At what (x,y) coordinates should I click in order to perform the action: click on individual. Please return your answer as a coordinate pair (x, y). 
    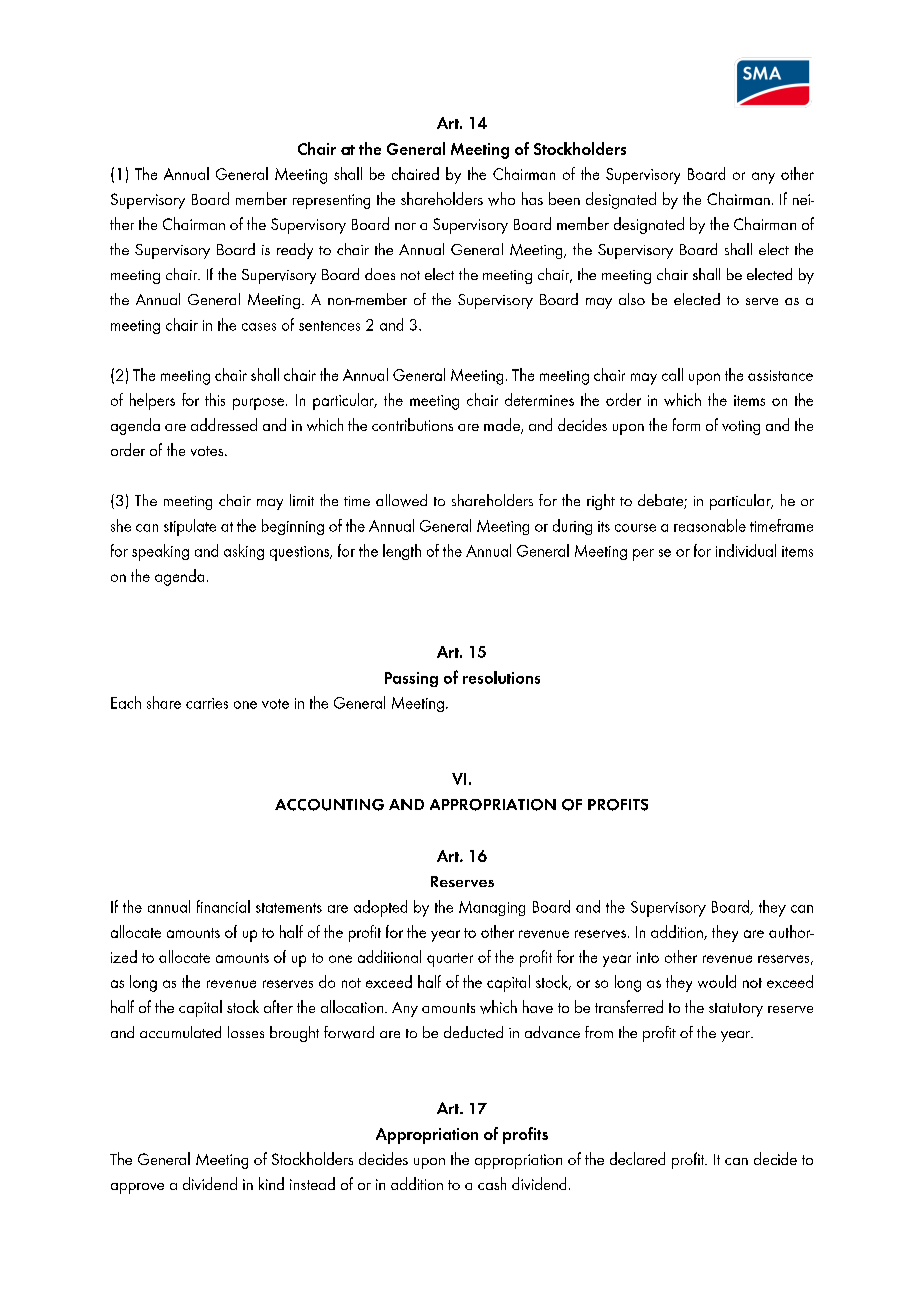
    Looking at the image, I should click on (746, 550).
